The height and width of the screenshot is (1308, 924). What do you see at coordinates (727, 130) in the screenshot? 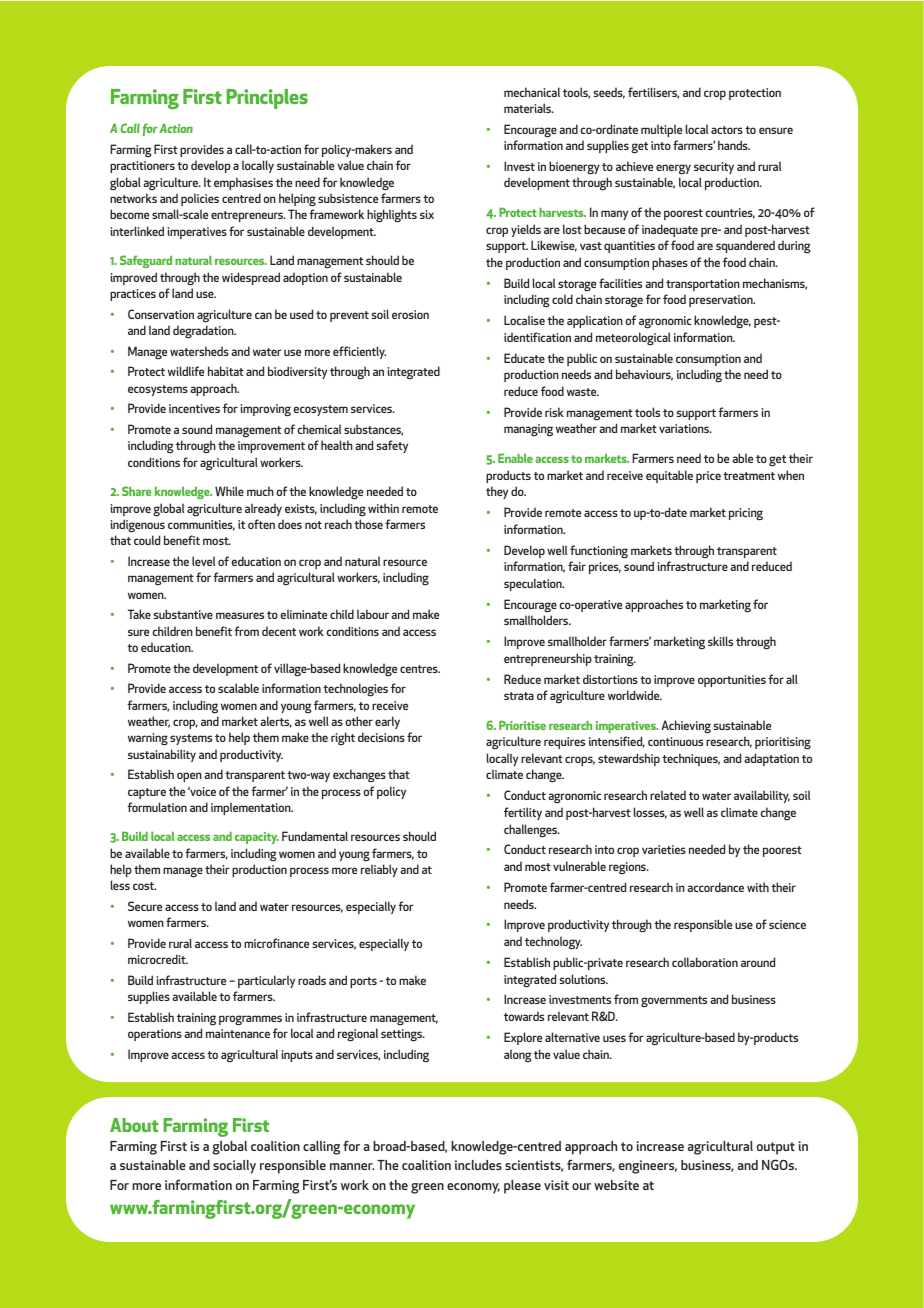
I see `actors` at bounding box center [727, 130].
